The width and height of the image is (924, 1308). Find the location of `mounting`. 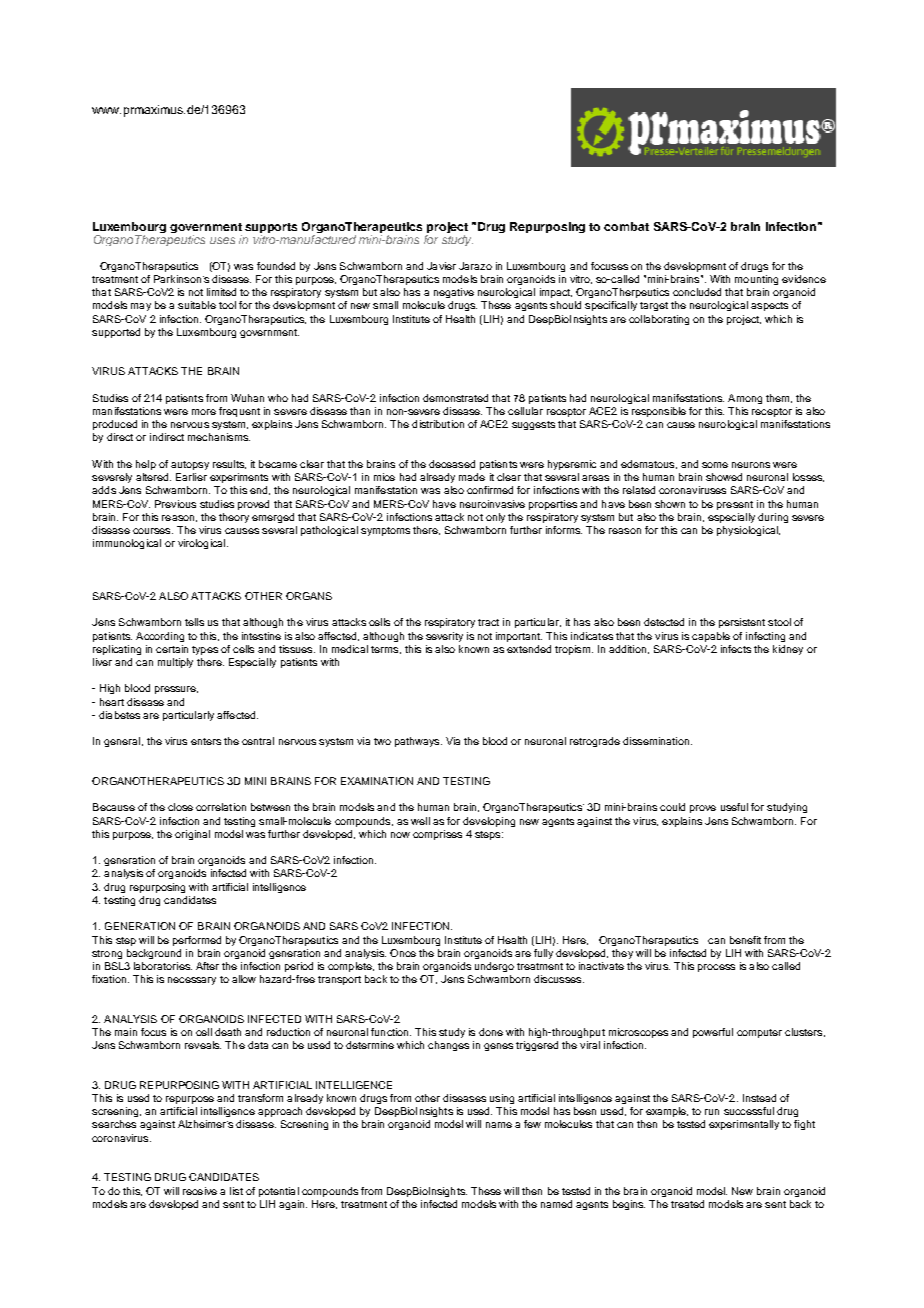

mounting is located at coordinates (756, 280).
